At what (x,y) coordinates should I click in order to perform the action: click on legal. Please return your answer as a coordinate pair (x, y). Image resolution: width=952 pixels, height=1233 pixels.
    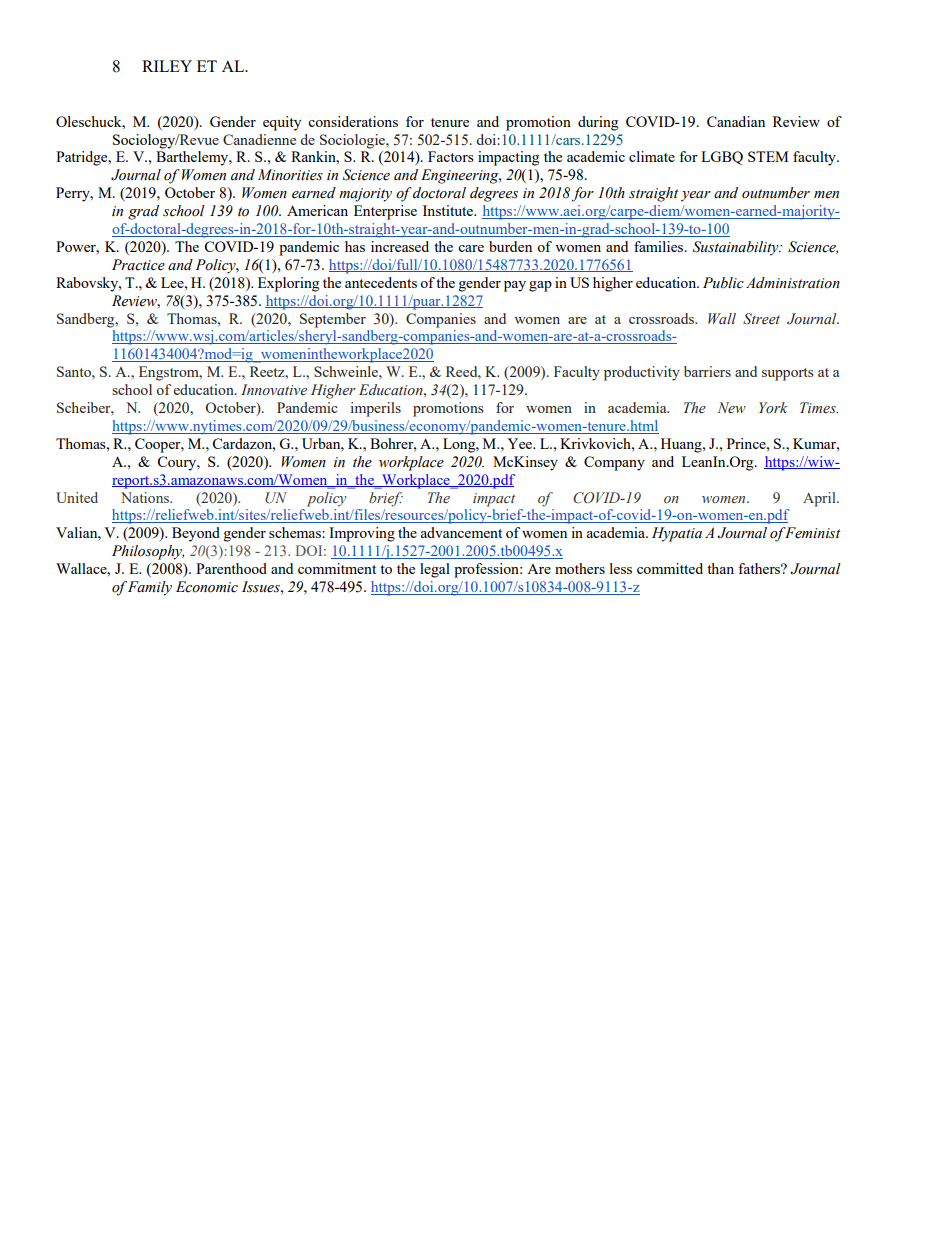
    Looking at the image, I should click on (435, 570).
